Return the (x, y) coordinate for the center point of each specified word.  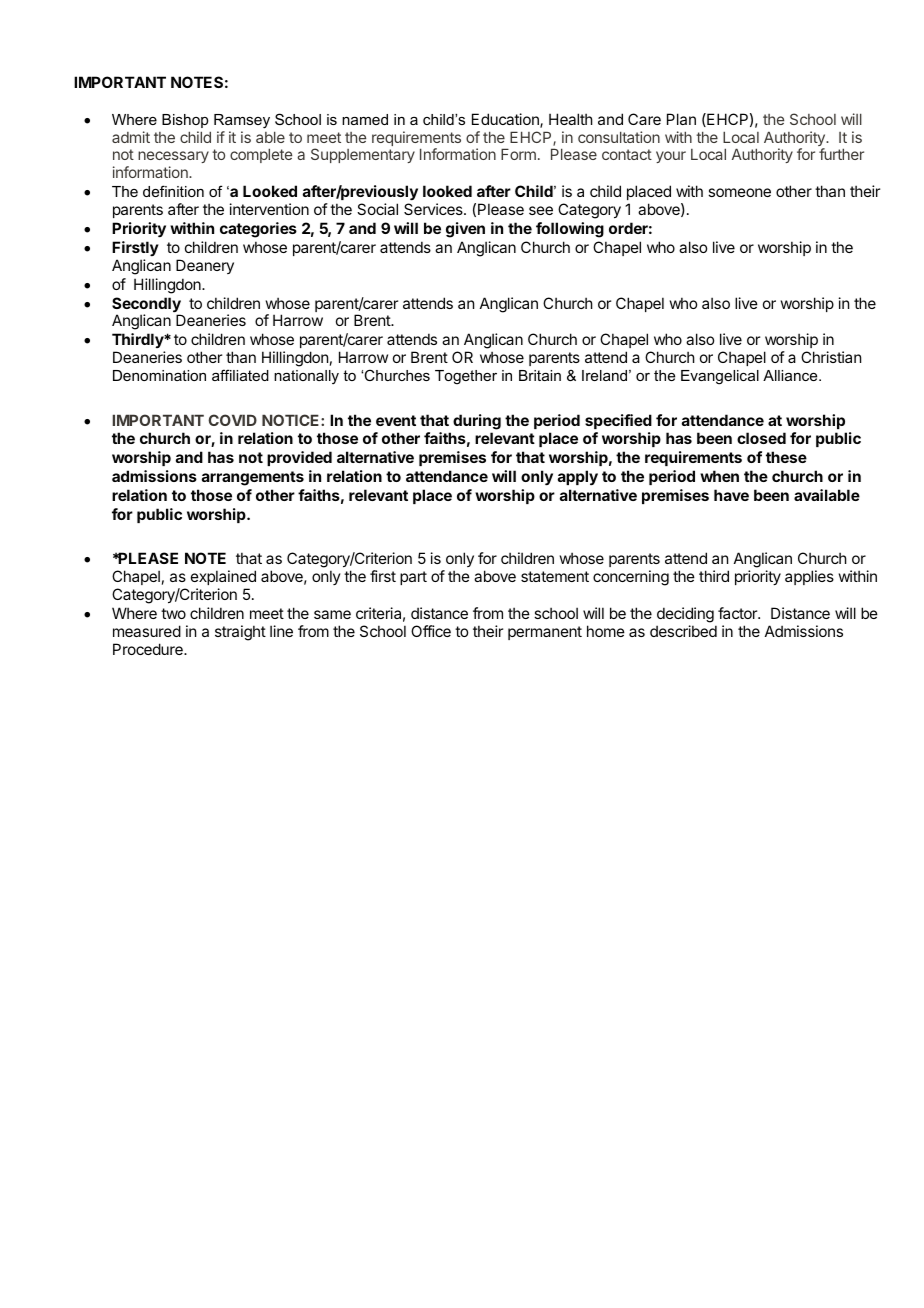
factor (739, 613)
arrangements (253, 478)
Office (431, 631)
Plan (681, 119)
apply (578, 477)
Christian (831, 357)
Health (571, 119)
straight (240, 633)
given (465, 230)
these (786, 457)
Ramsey (242, 121)
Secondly (146, 306)
